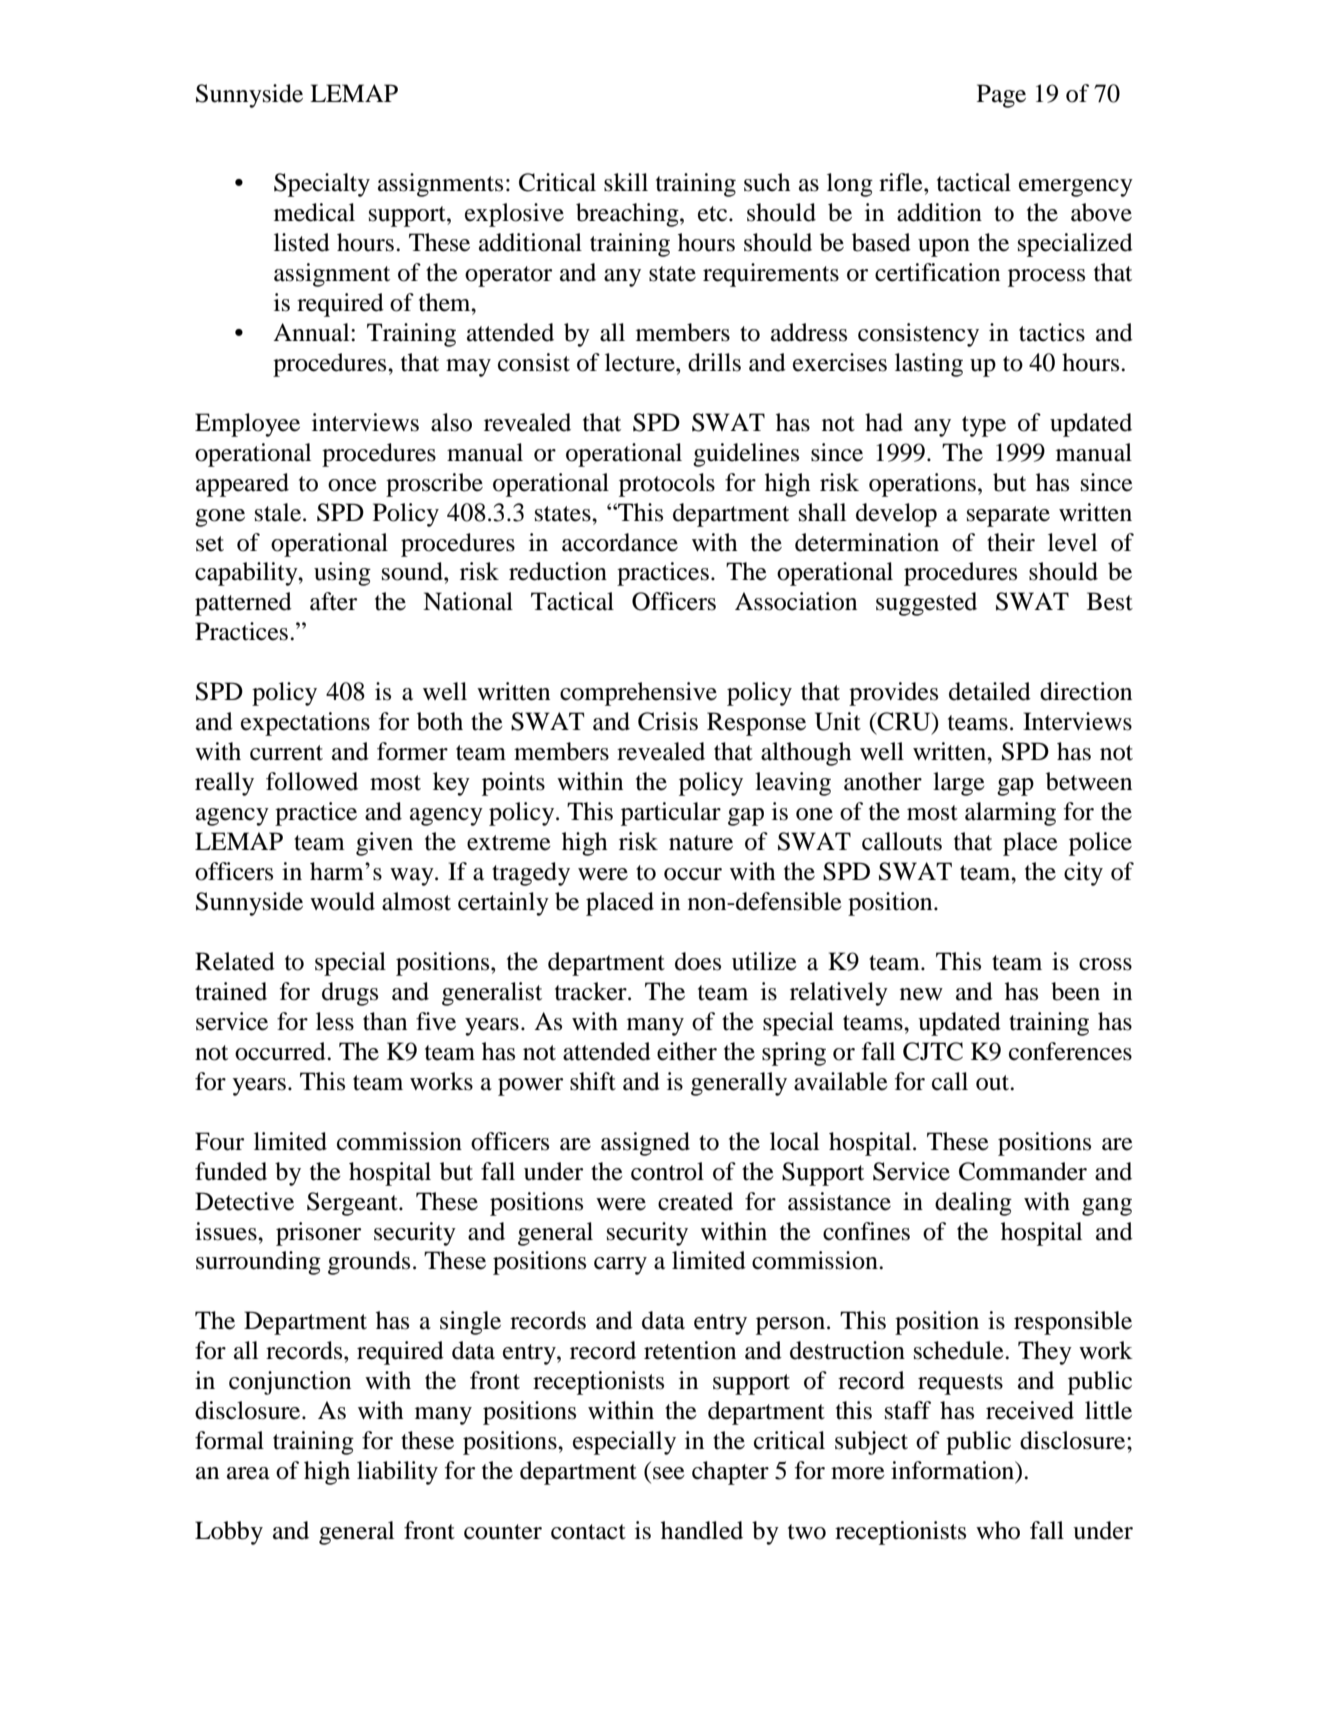  Describe the element at coordinates (1070, 1051) in the screenshot. I see `conferences` at that location.
